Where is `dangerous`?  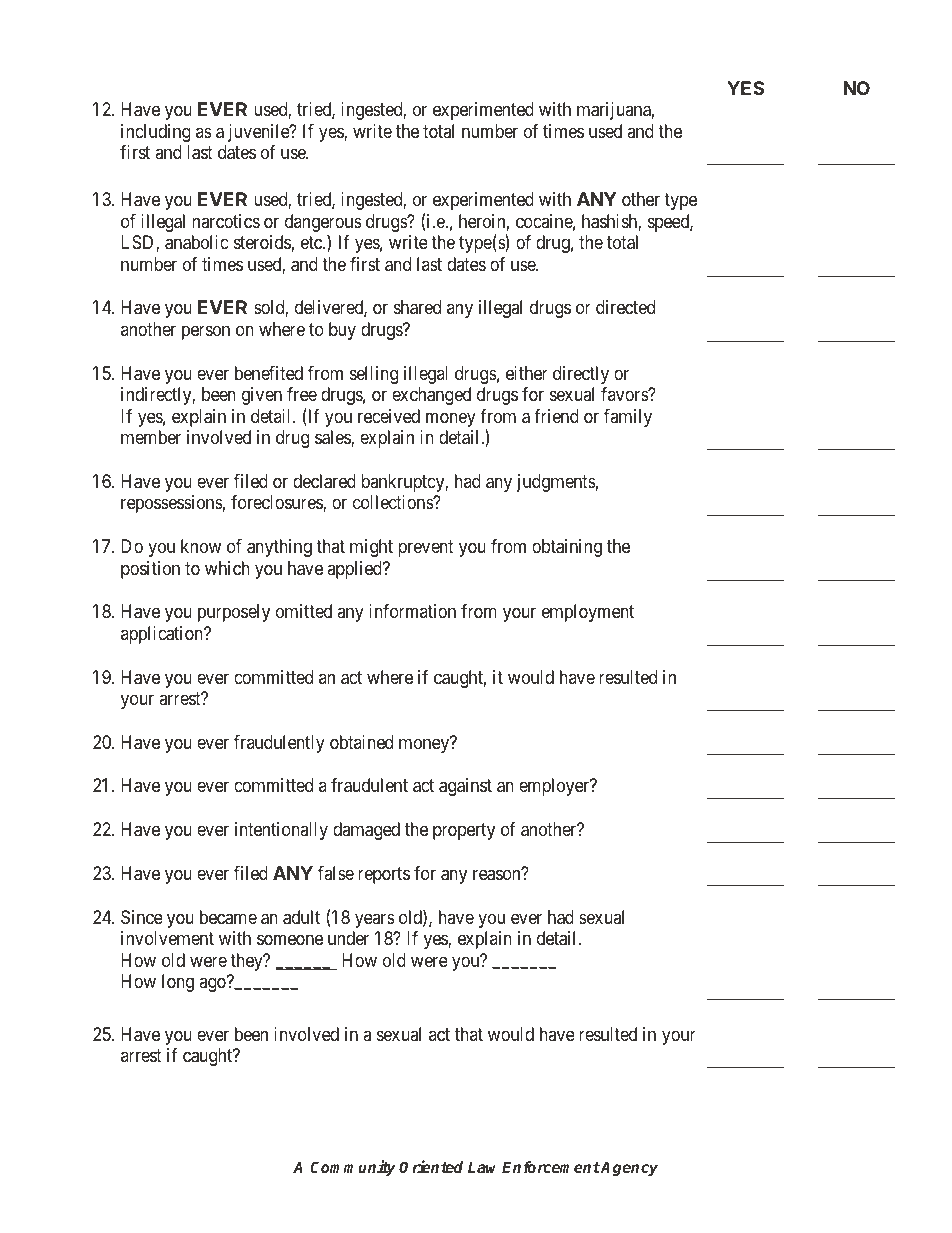
dangerous is located at coordinates (323, 224).
